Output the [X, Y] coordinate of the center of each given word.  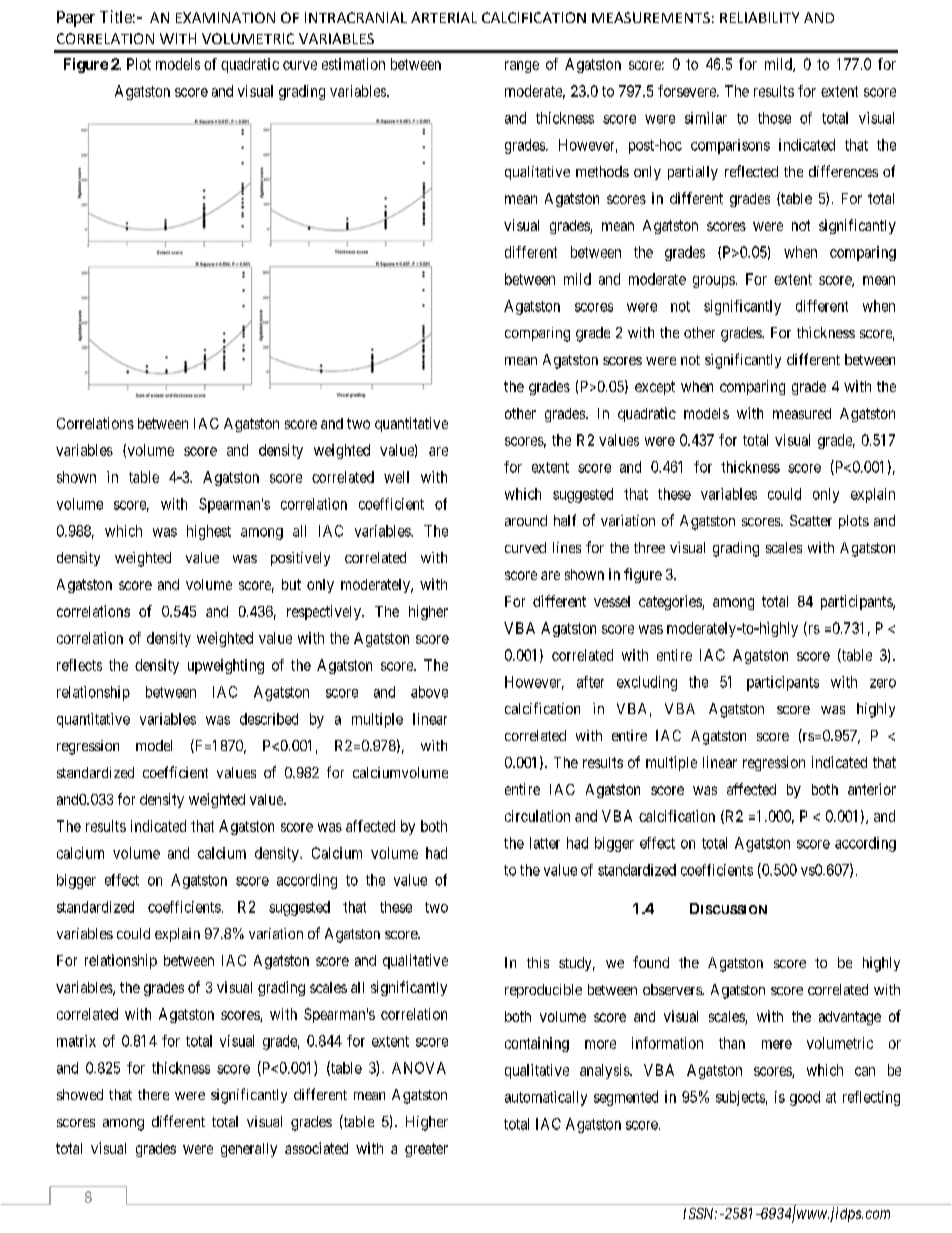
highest [209, 532]
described [269, 719]
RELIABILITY [759, 17]
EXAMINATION [225, 17]
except [655, 388]
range [522, 67]
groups [714, 282]
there [153, 1094]
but [291, 584]
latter [545, 843]
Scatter [811, 520]
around [526, 520]
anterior [872, 789]
